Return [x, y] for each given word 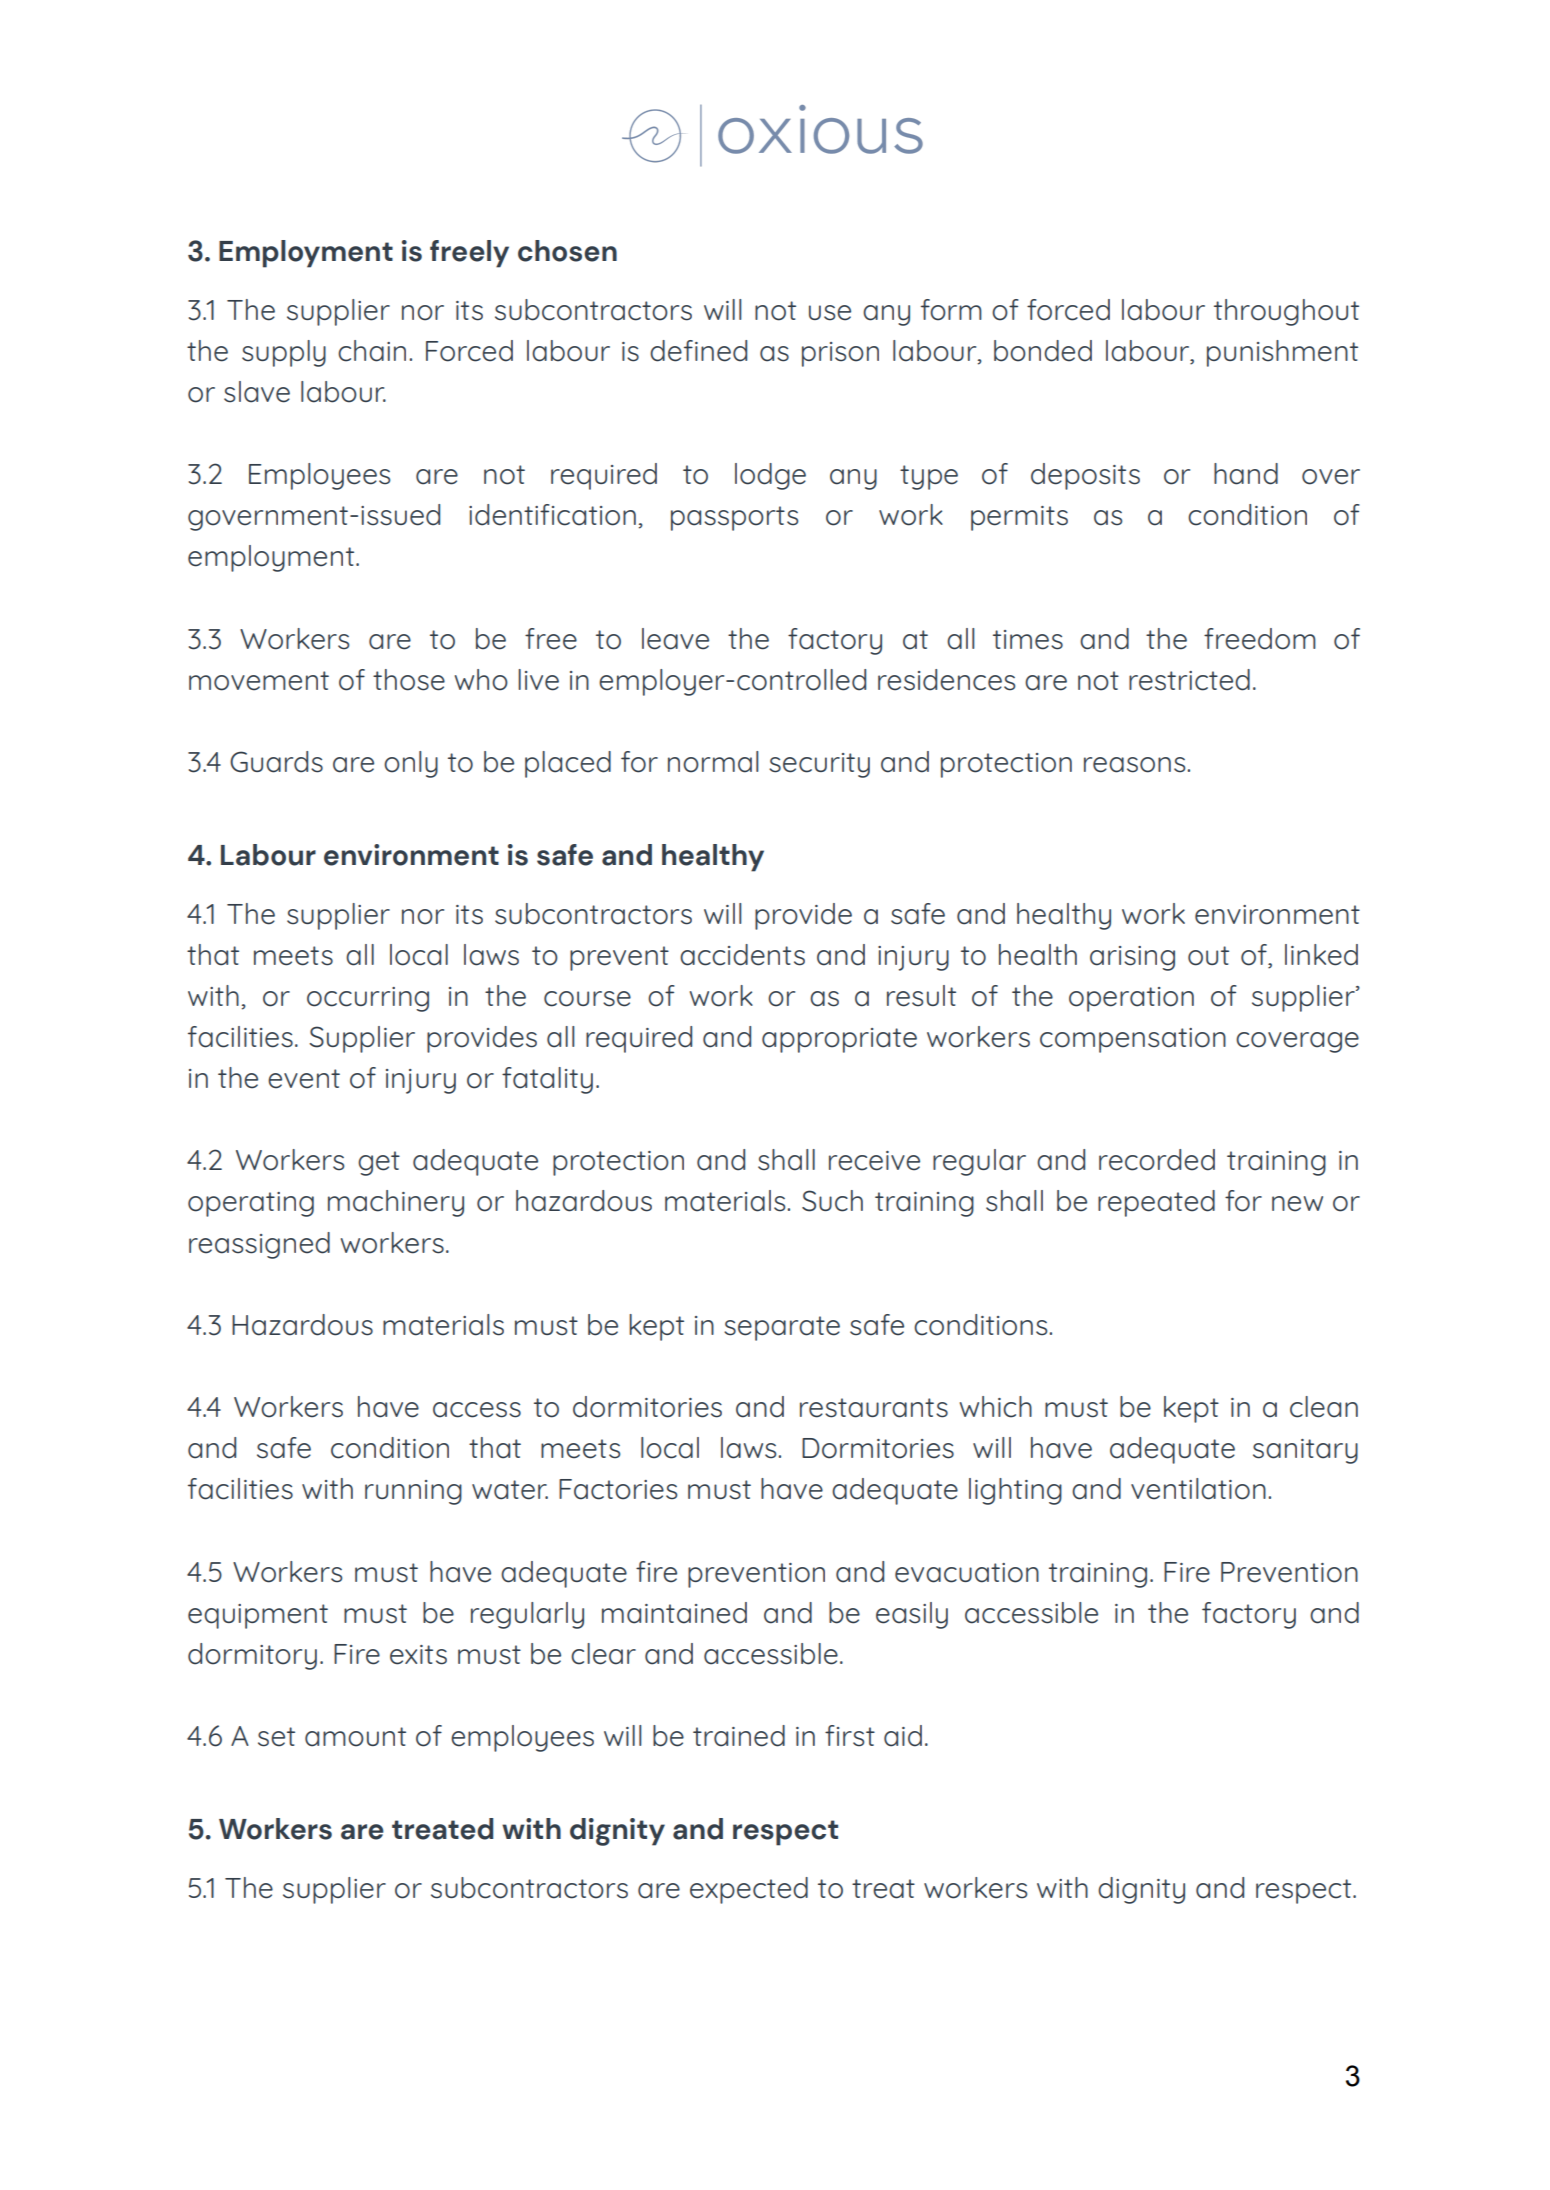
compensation [1133, 1040]
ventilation [1198, 1489]
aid [903, 1736]
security [819, 765]
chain [372, 351]
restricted [1189, 680]
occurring [368, 999]
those [409, 680]
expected [749, 1890]
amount [355, 1737]
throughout [1286, 312]
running [413, 1492]
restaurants [874, 1408]
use [830, 313]
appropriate [839, 1040]
